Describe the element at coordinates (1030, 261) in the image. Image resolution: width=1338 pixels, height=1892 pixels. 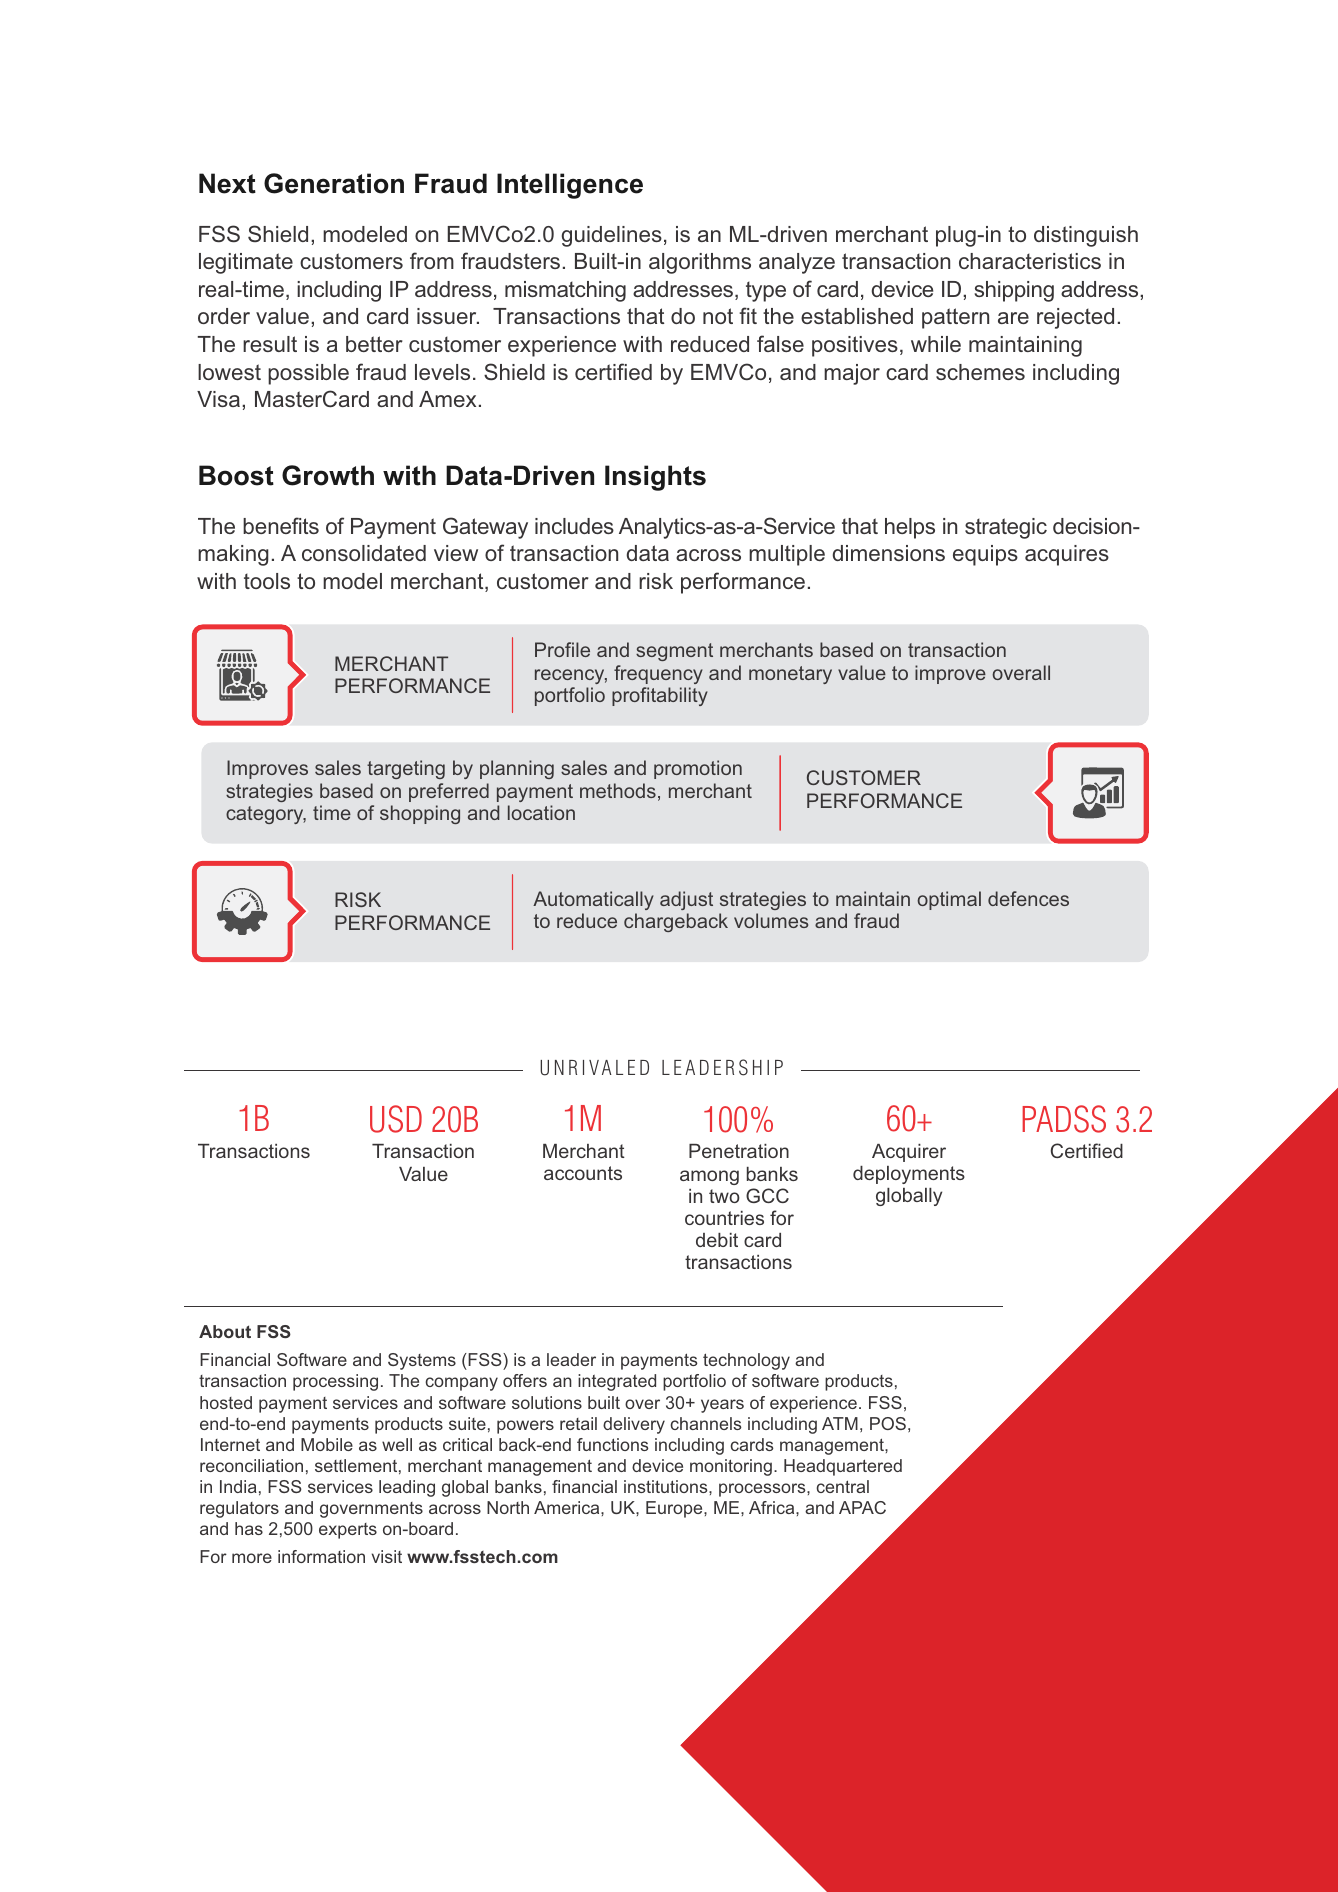
I see `characteristics` at that location.
